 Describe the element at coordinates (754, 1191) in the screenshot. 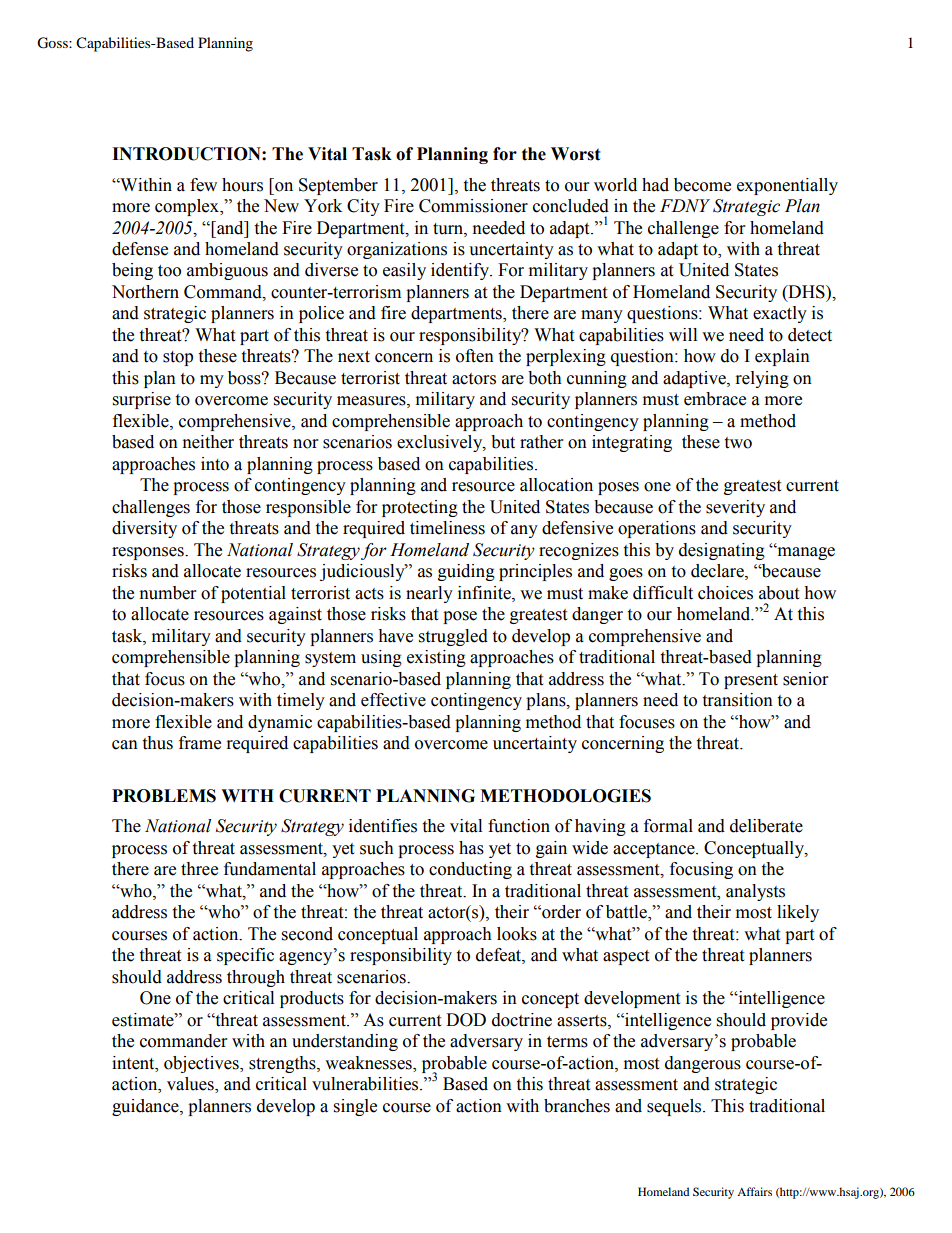

I see `Affairs` at that location.
